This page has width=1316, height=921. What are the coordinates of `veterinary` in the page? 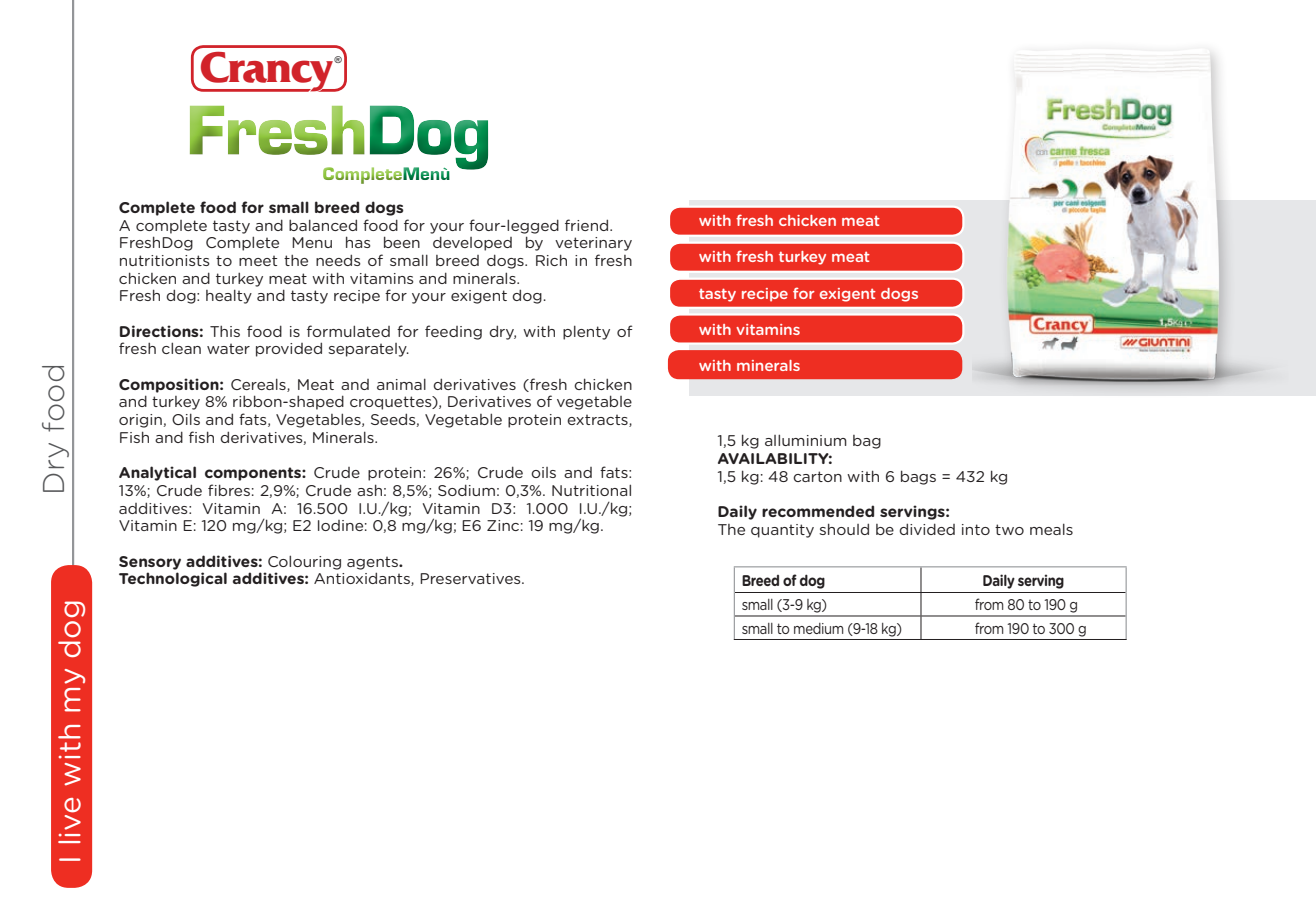 It's located at (593, 244).
